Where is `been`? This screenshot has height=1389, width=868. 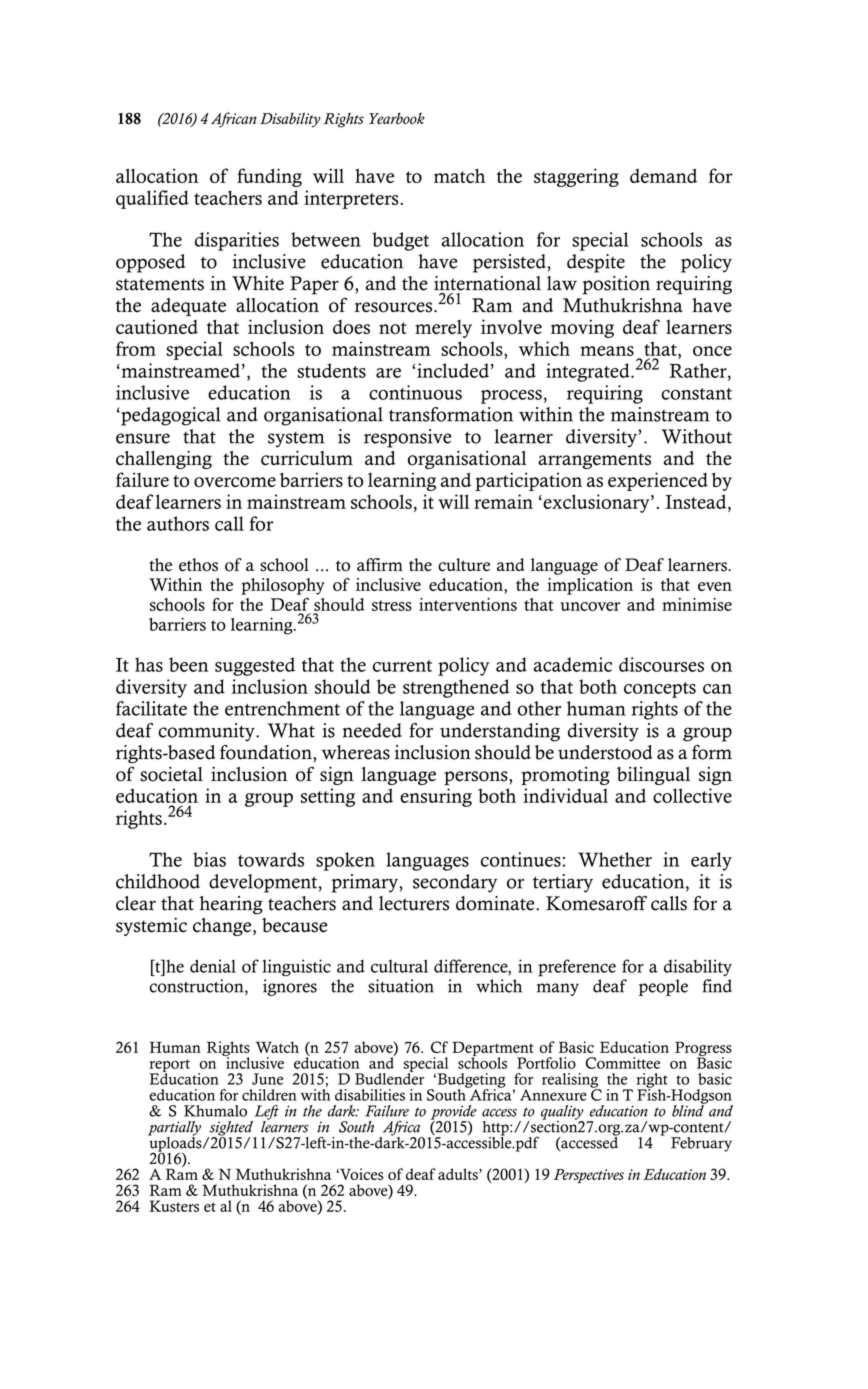
been is located at coordinates (189, 664).
